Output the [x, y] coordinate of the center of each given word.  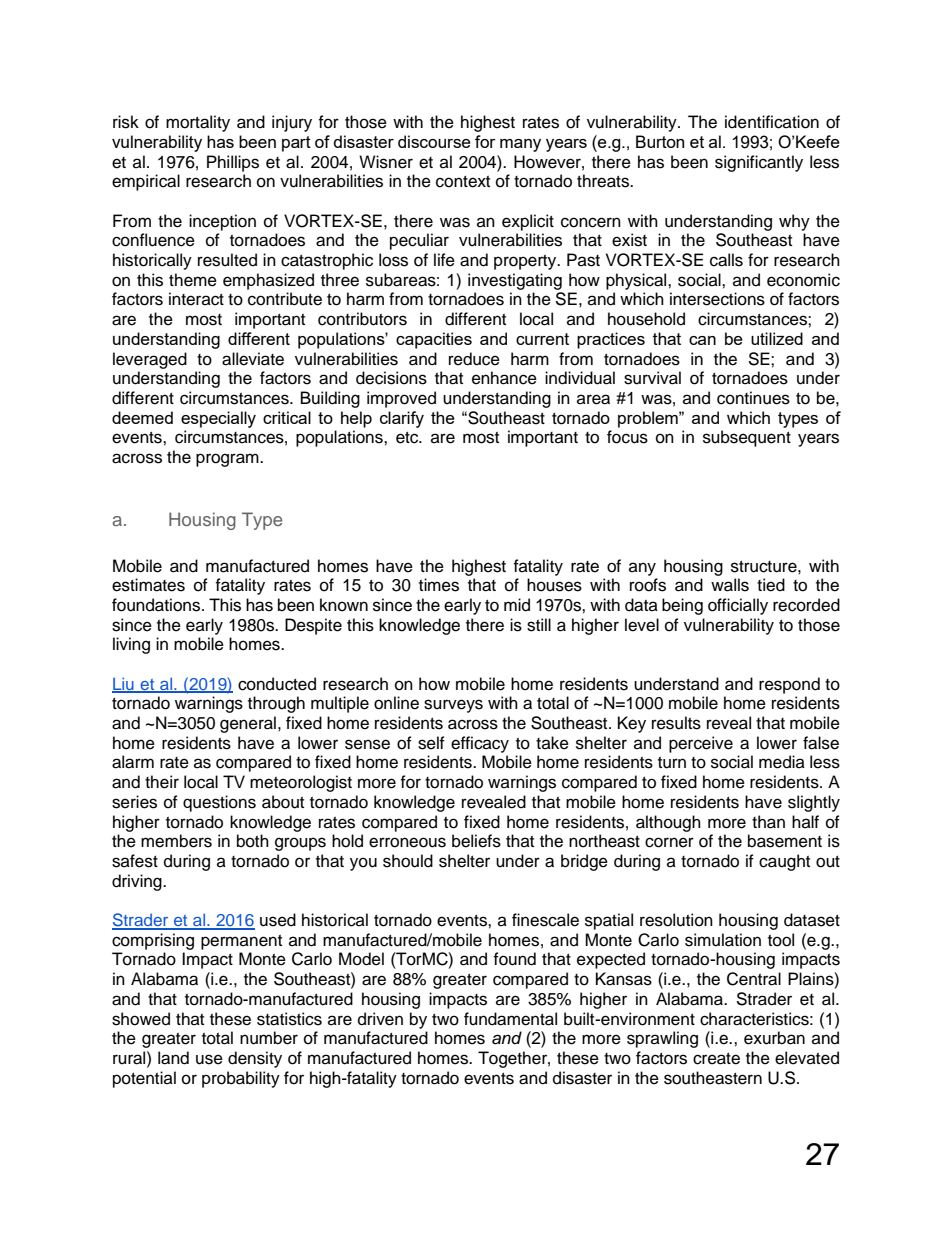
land [173, 1058]
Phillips [233, 163]
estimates [148, 585]
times [439, 585]
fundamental [510, 1019]
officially [738, 606]
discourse [434, 141]
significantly [759, 163]
